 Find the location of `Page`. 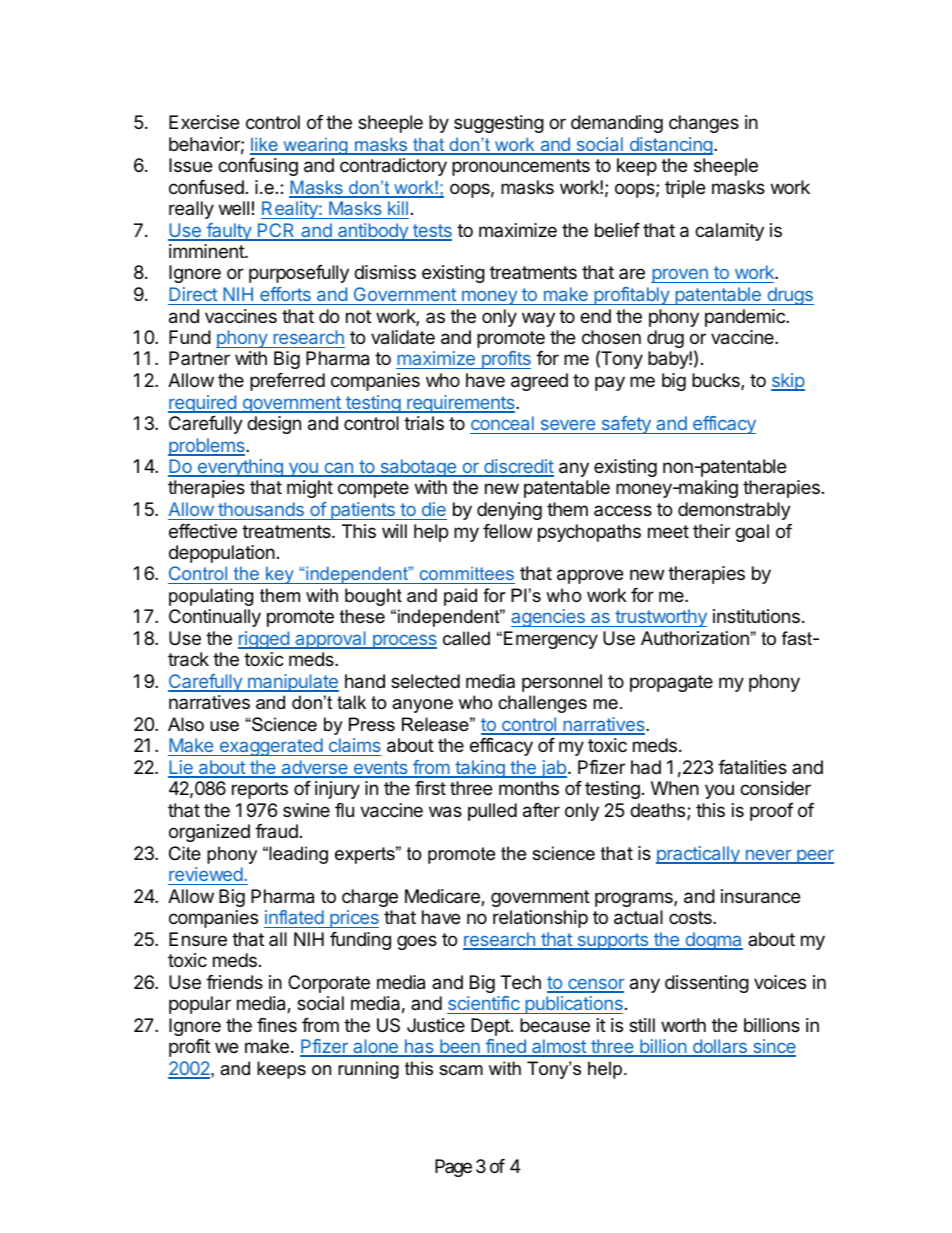

Page is located at coordinates (453, 1168).
